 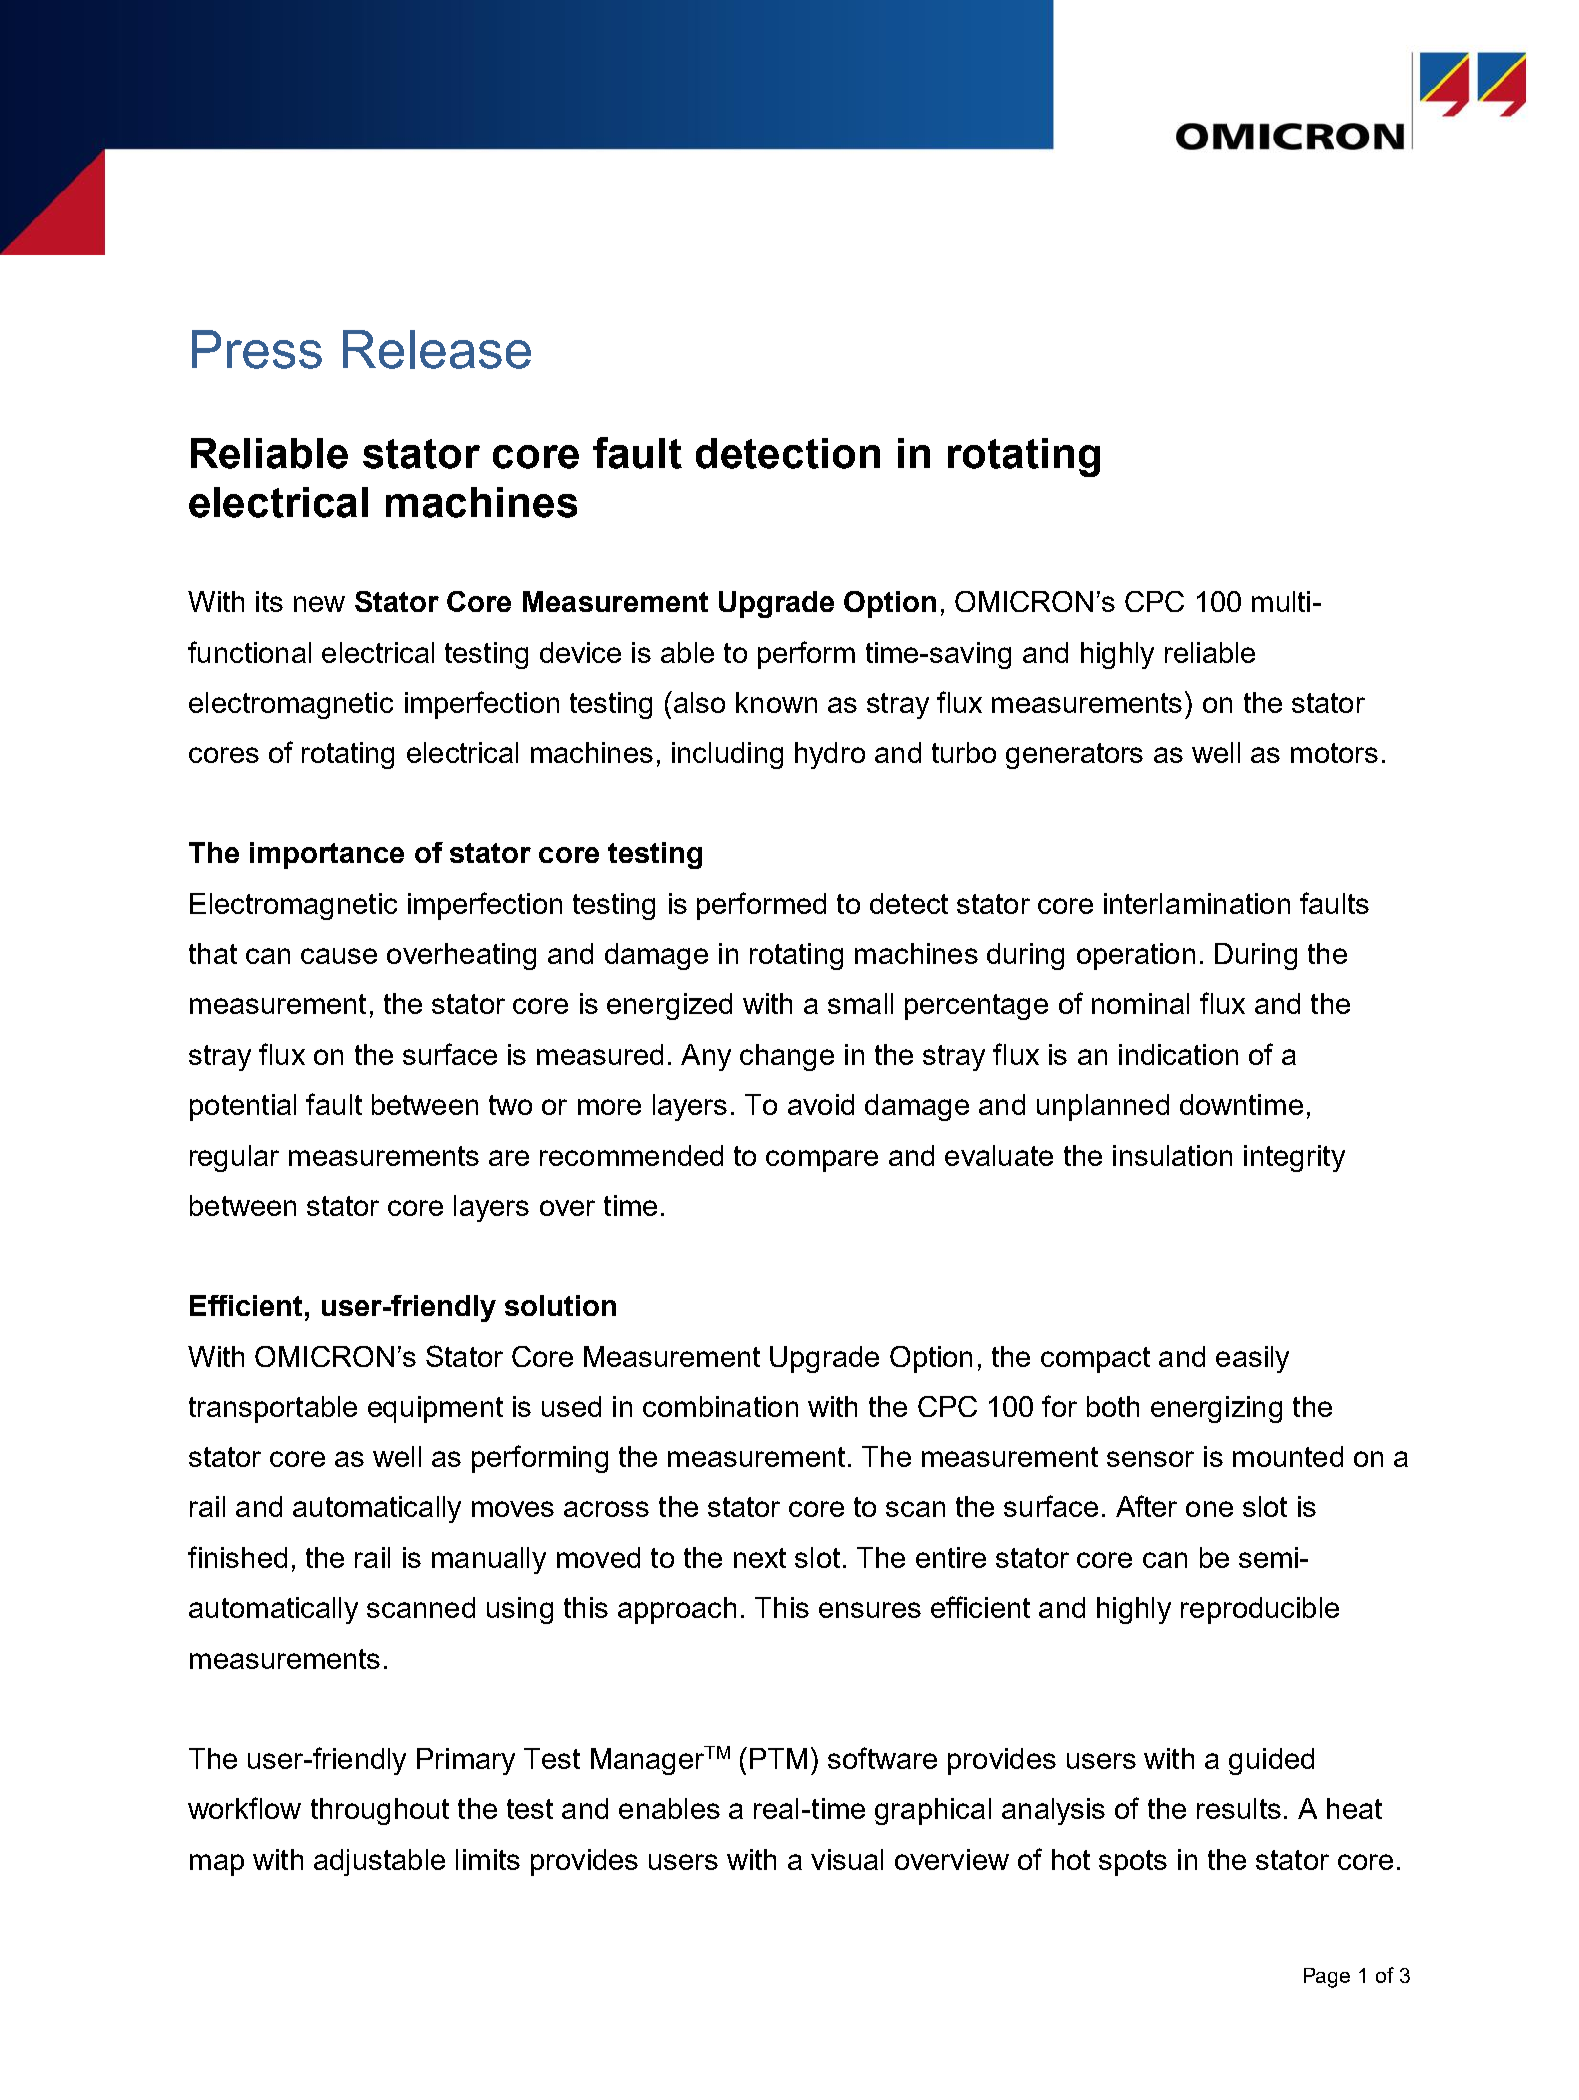 What do you see at coordinates (437, 349) in the screenshot?
I see `Release` at bounding box center [437, 349].
